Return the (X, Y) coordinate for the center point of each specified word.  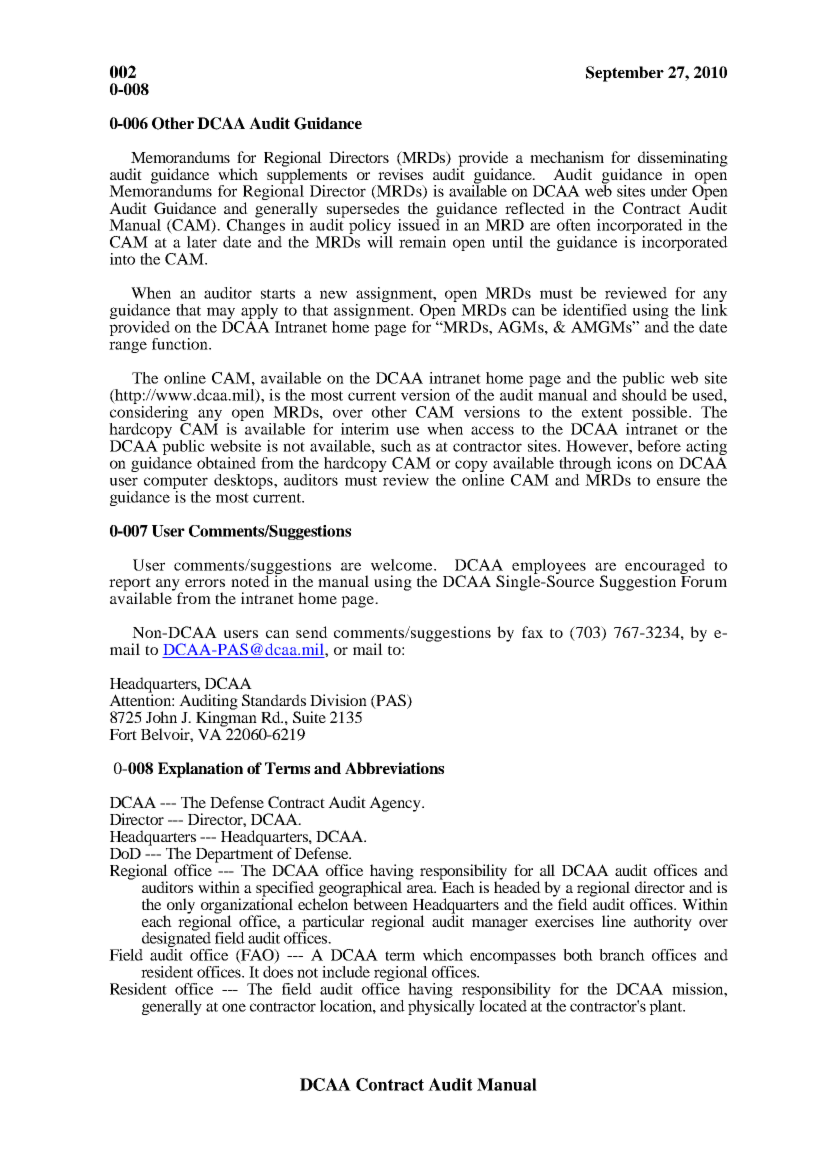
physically (441, 1007)
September (625, 74)
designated (176, 940)
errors (205, 583)
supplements (307, 176)
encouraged (665, 567)
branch (622, 955)
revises (400, 174)
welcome (403, 565)
